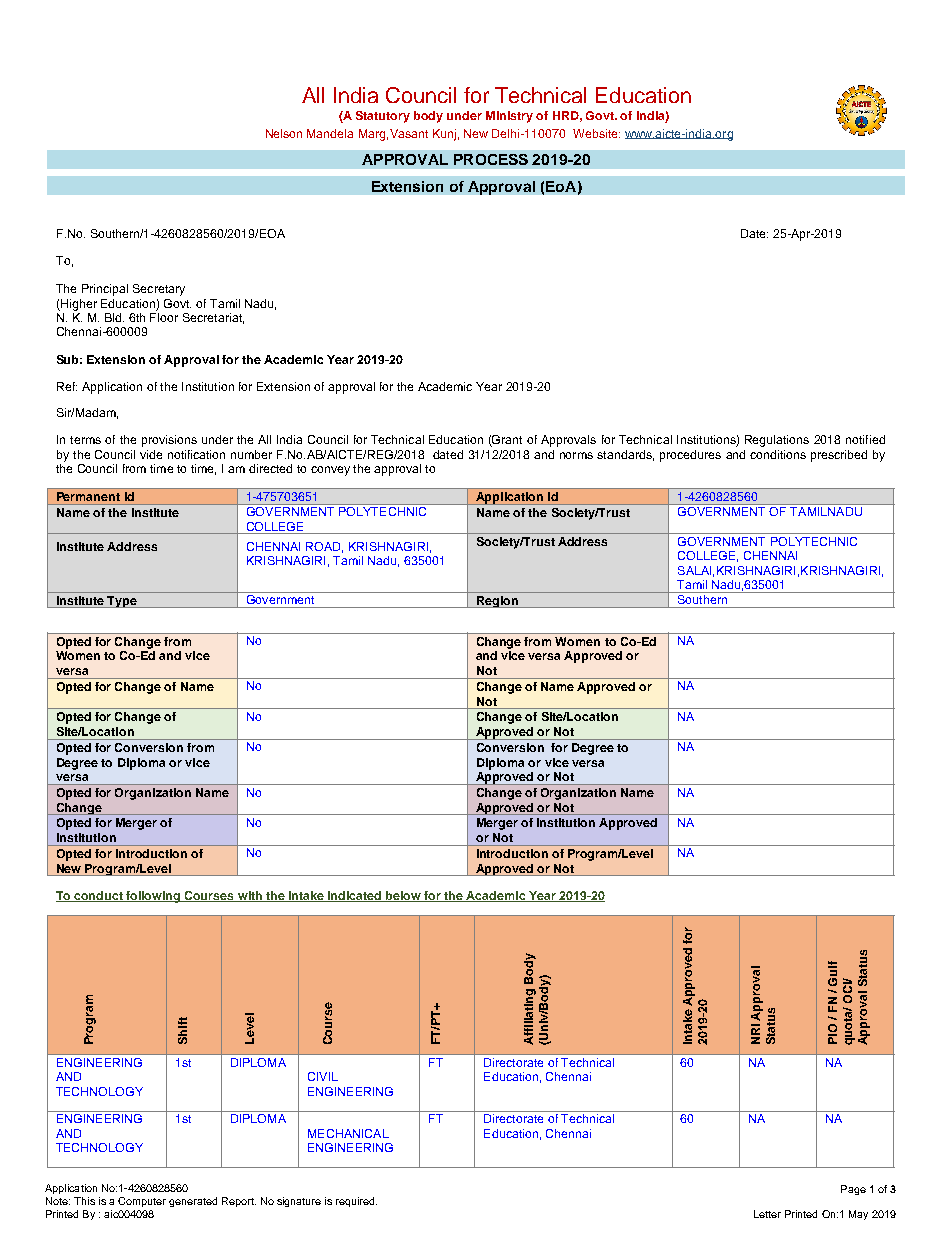  What do you see at coordinates (142, 1202) in the screenshot?
I see `Computer` at bounding box center [142, 1202].
